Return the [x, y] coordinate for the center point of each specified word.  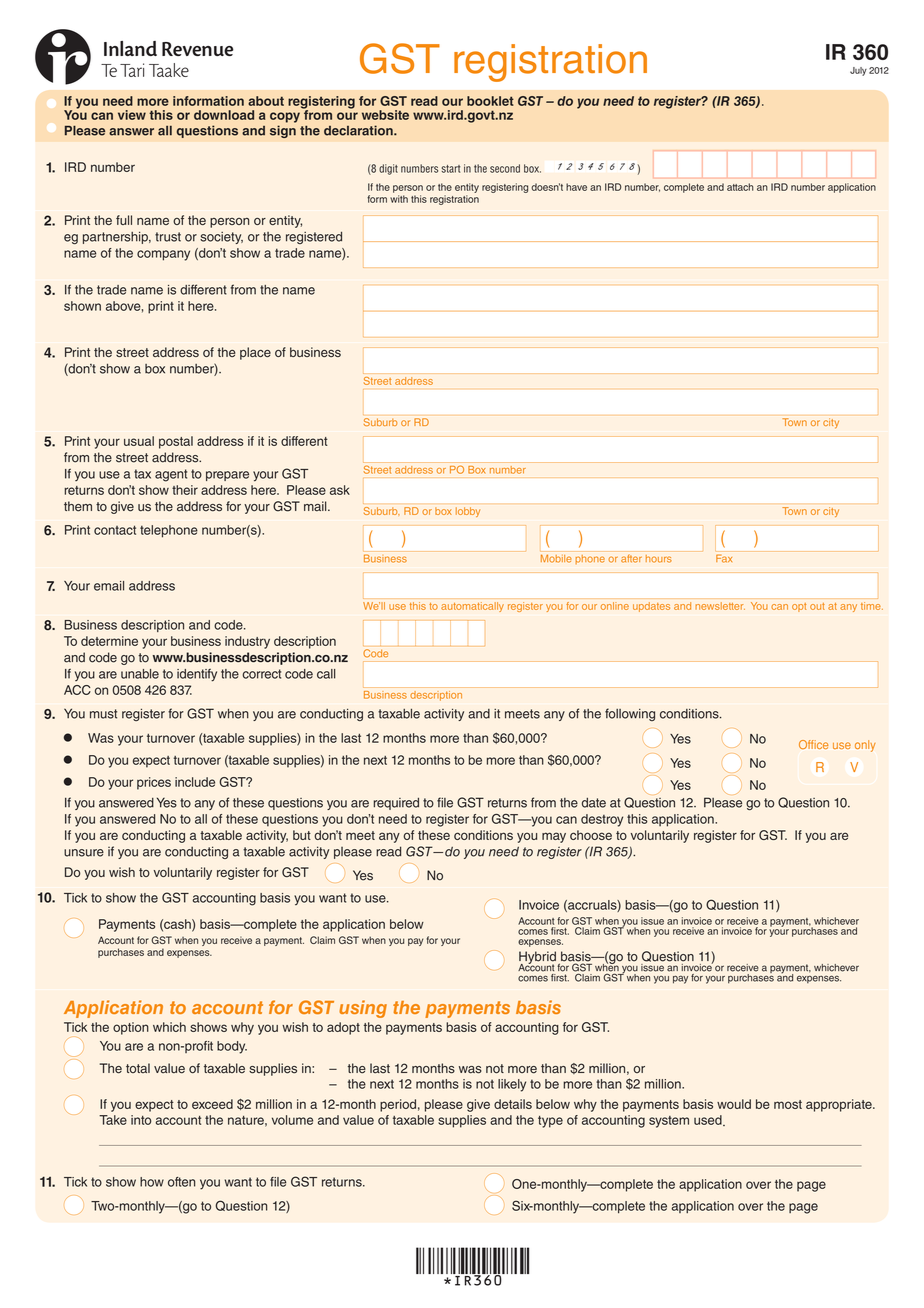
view [132, 115]
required [396, 804]
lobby [468, 512]
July [858, 71]
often [181, 1182]
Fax [724, 558]
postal [176, 442]
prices [154, 783]
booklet [490, 101]
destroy [602, 820]
